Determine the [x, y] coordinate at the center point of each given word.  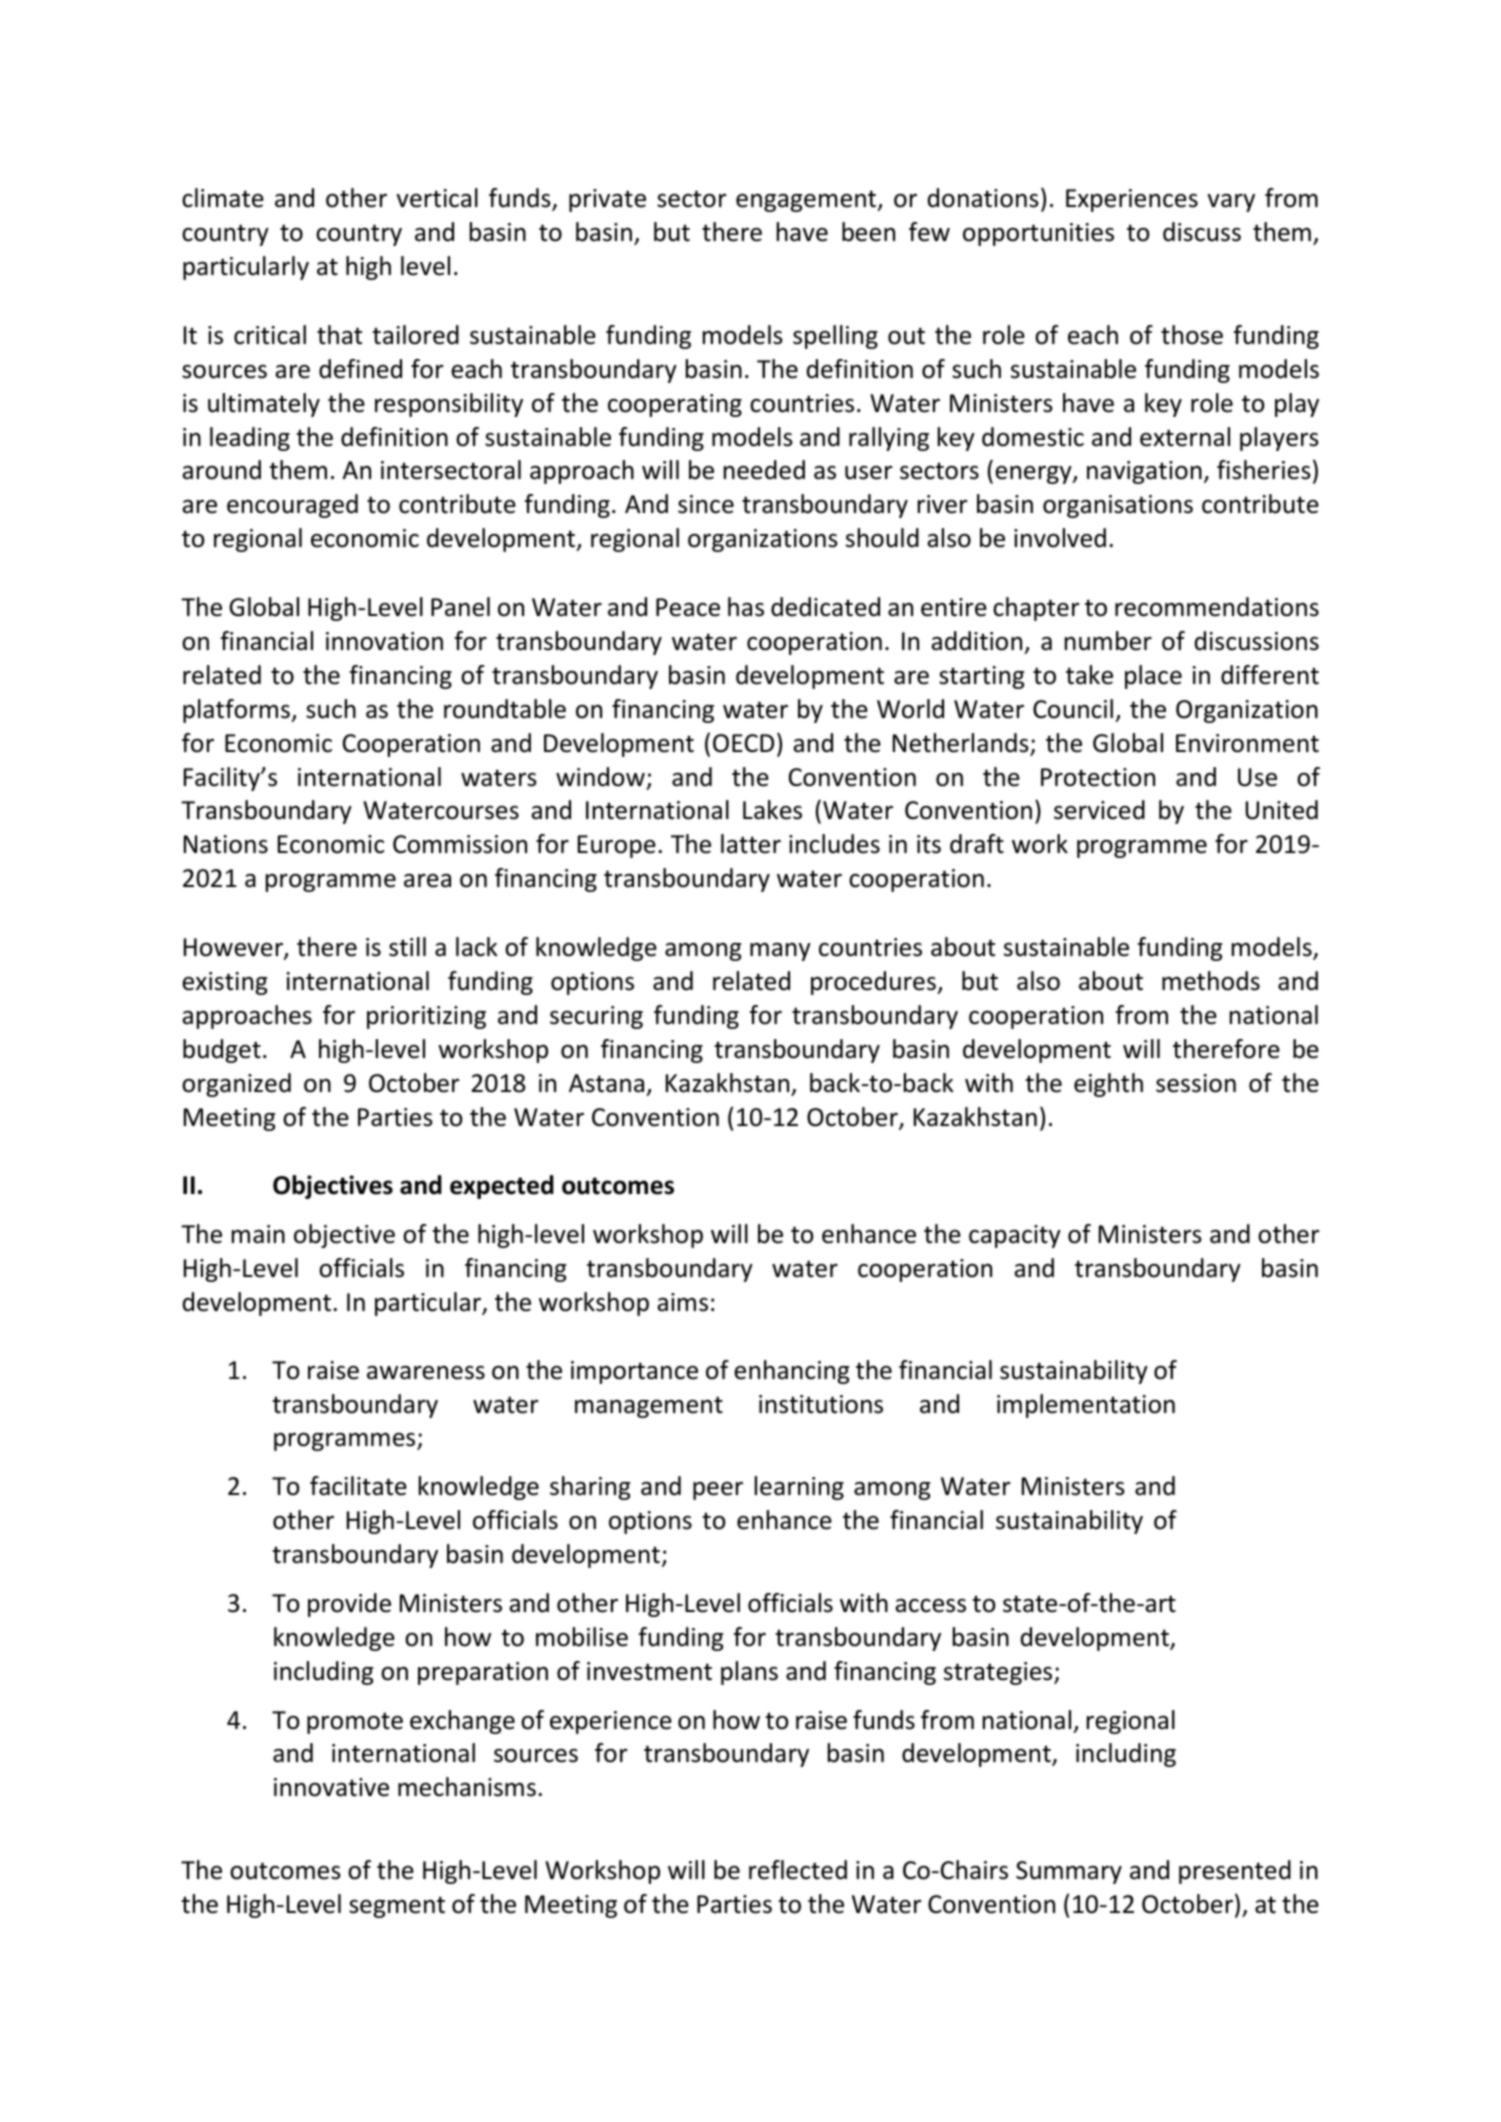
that [339, 335]
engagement [807, 201]
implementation [1086, 1406]
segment [397, 1907]
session [1196, 1083]
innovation [384, 641]
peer [718, 1491]
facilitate [358, 1486]
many [780, 952]
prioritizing [426, 1017]
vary [1231, 203]
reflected [798, 1870]
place [1153, 677]
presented [1235, 1872]
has [746, 607]
